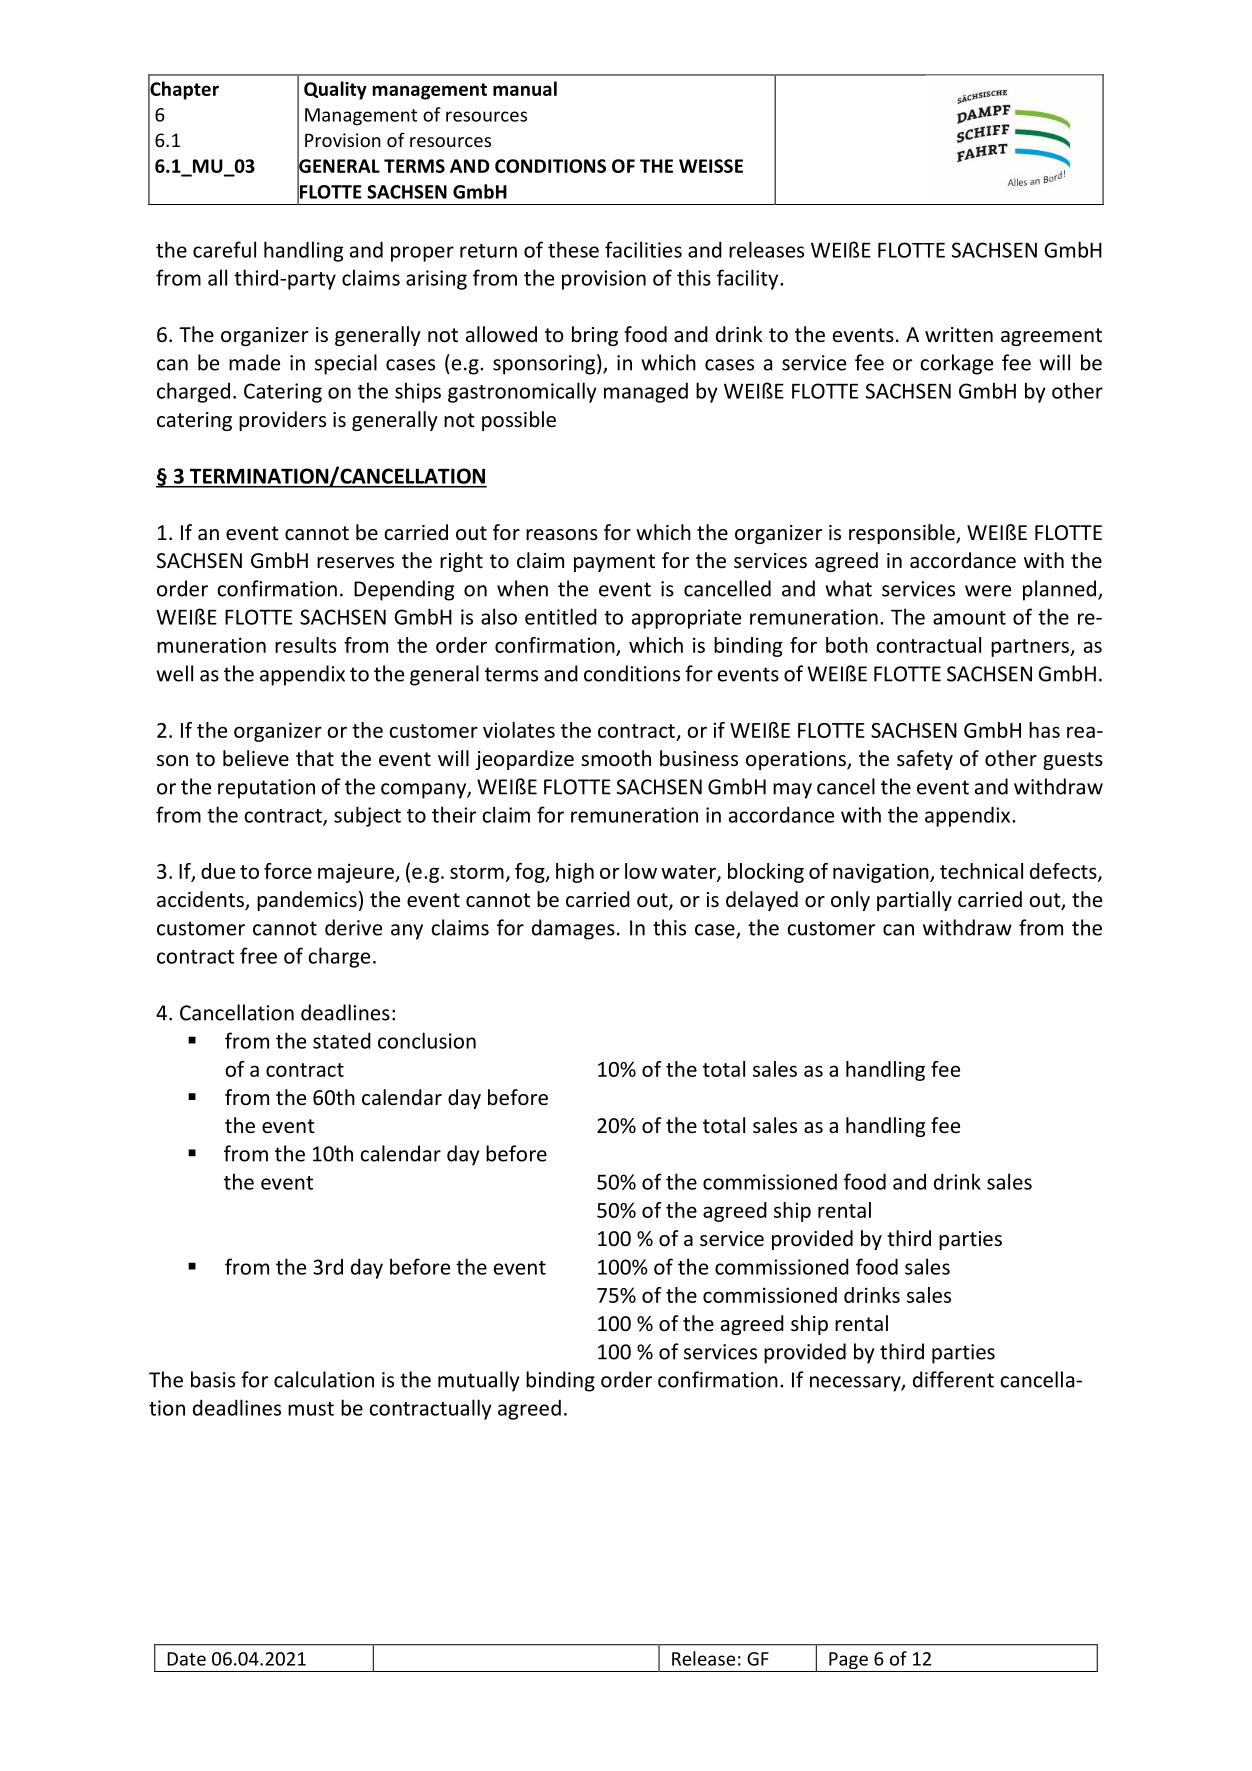 The width and height of the image is (1252, 1771). What do you see at coordinates (342, 1040) in the image?
I see `stated` at bounding box center [342, 1040].
